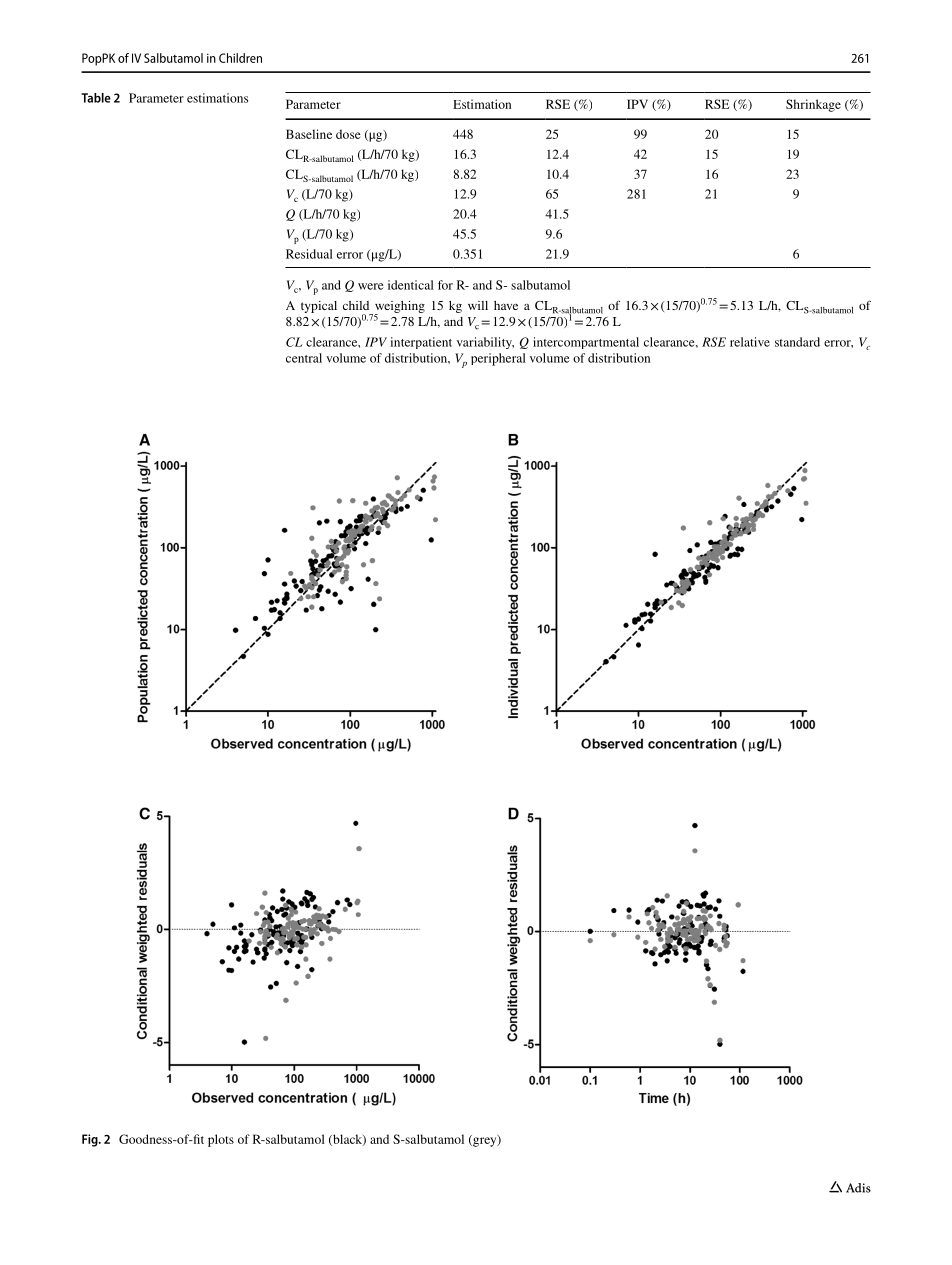 This document has width=952, height=1265. I want to click on plots, so click(221, 1140).
